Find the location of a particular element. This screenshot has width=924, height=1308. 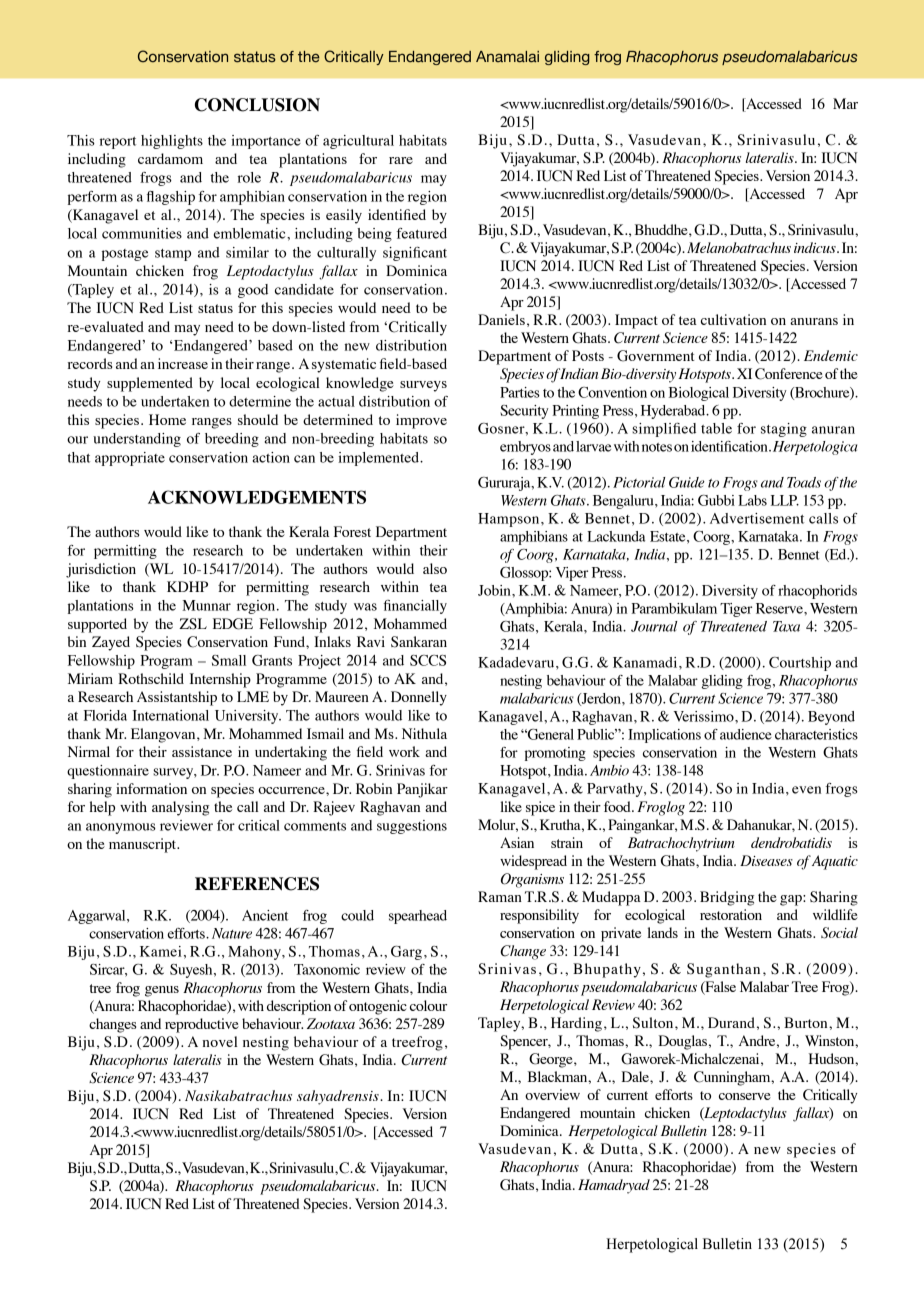

table is located at coordinates (716, 428).
